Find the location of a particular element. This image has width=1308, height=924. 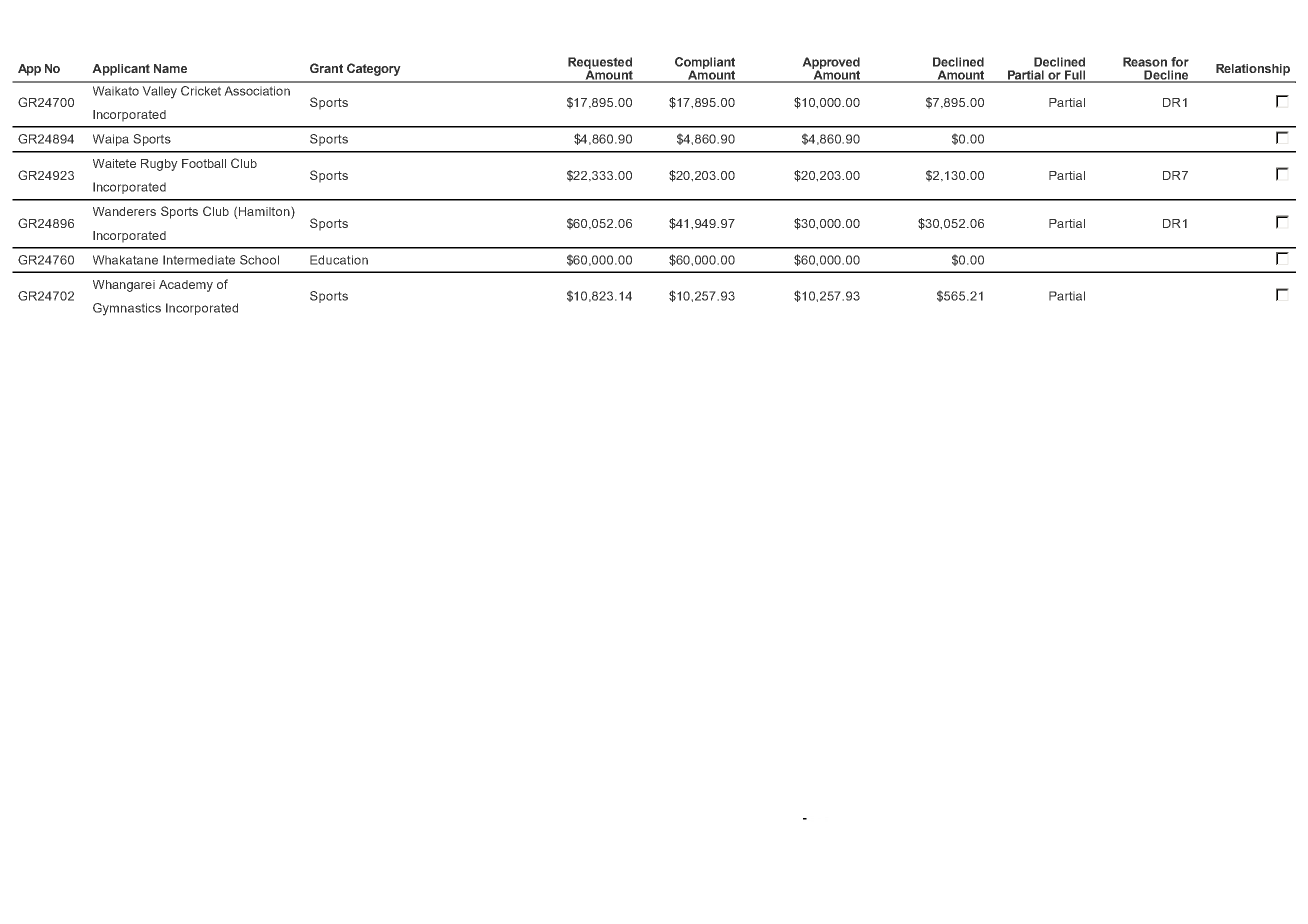

Relationship is located at coordinates (1253, 70).
